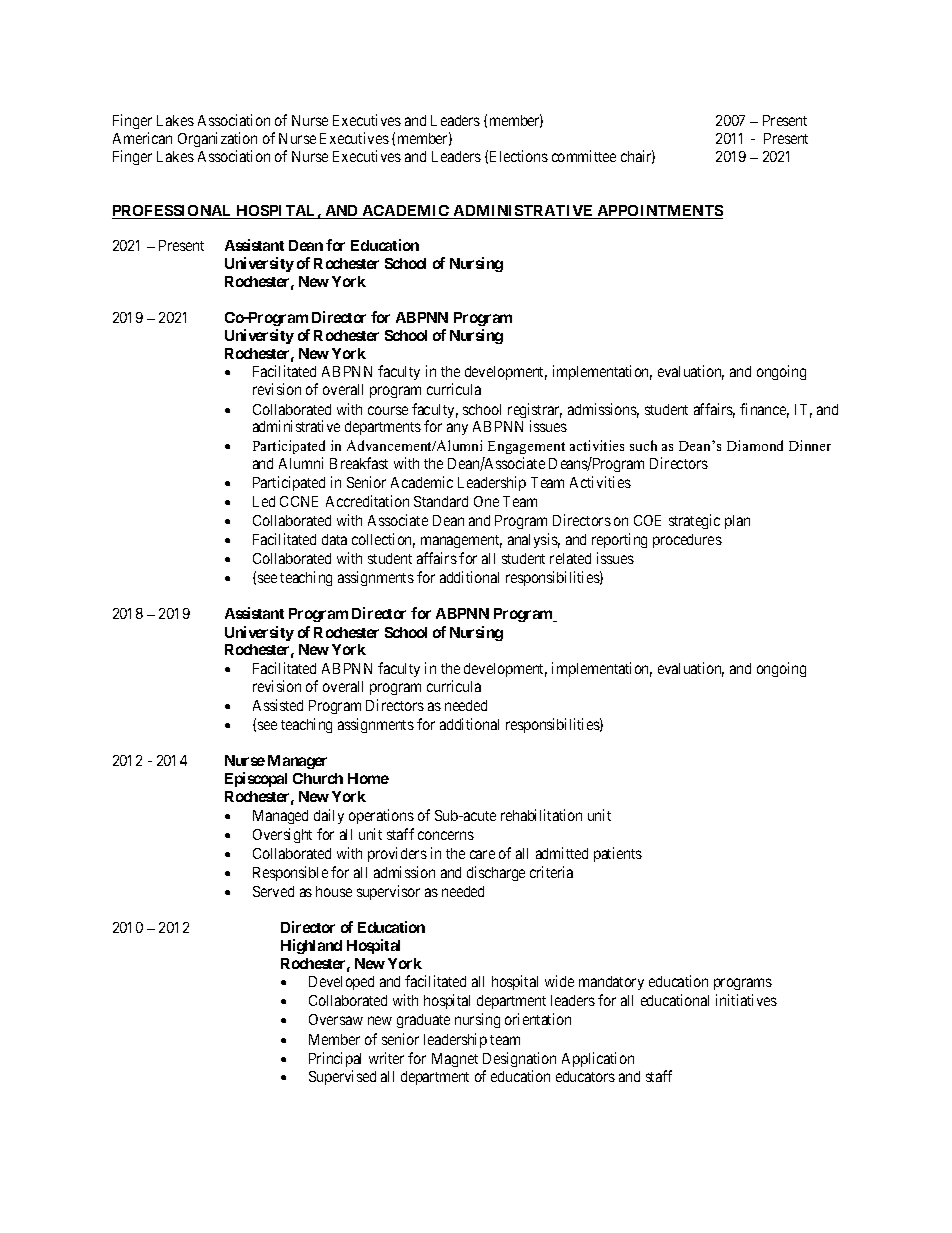 Image resolution: width=952 pixels, height=1233 pixels. What do you see at coordinates (335, 1059) in the screenshot?
I see `Principal` at bounding box center [335, 1059].
